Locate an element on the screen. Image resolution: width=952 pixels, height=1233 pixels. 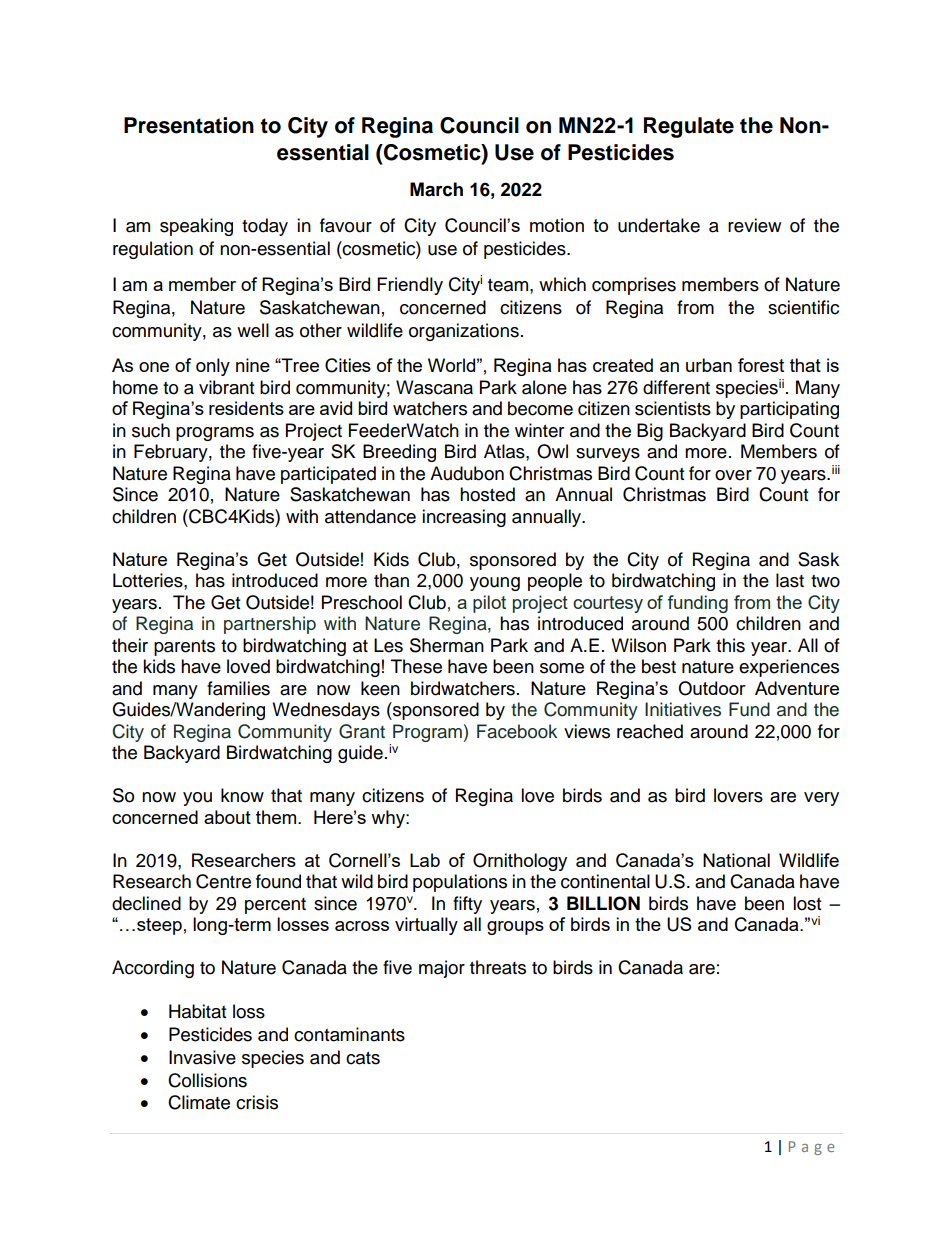
very is located at coordinates (821, 799).
